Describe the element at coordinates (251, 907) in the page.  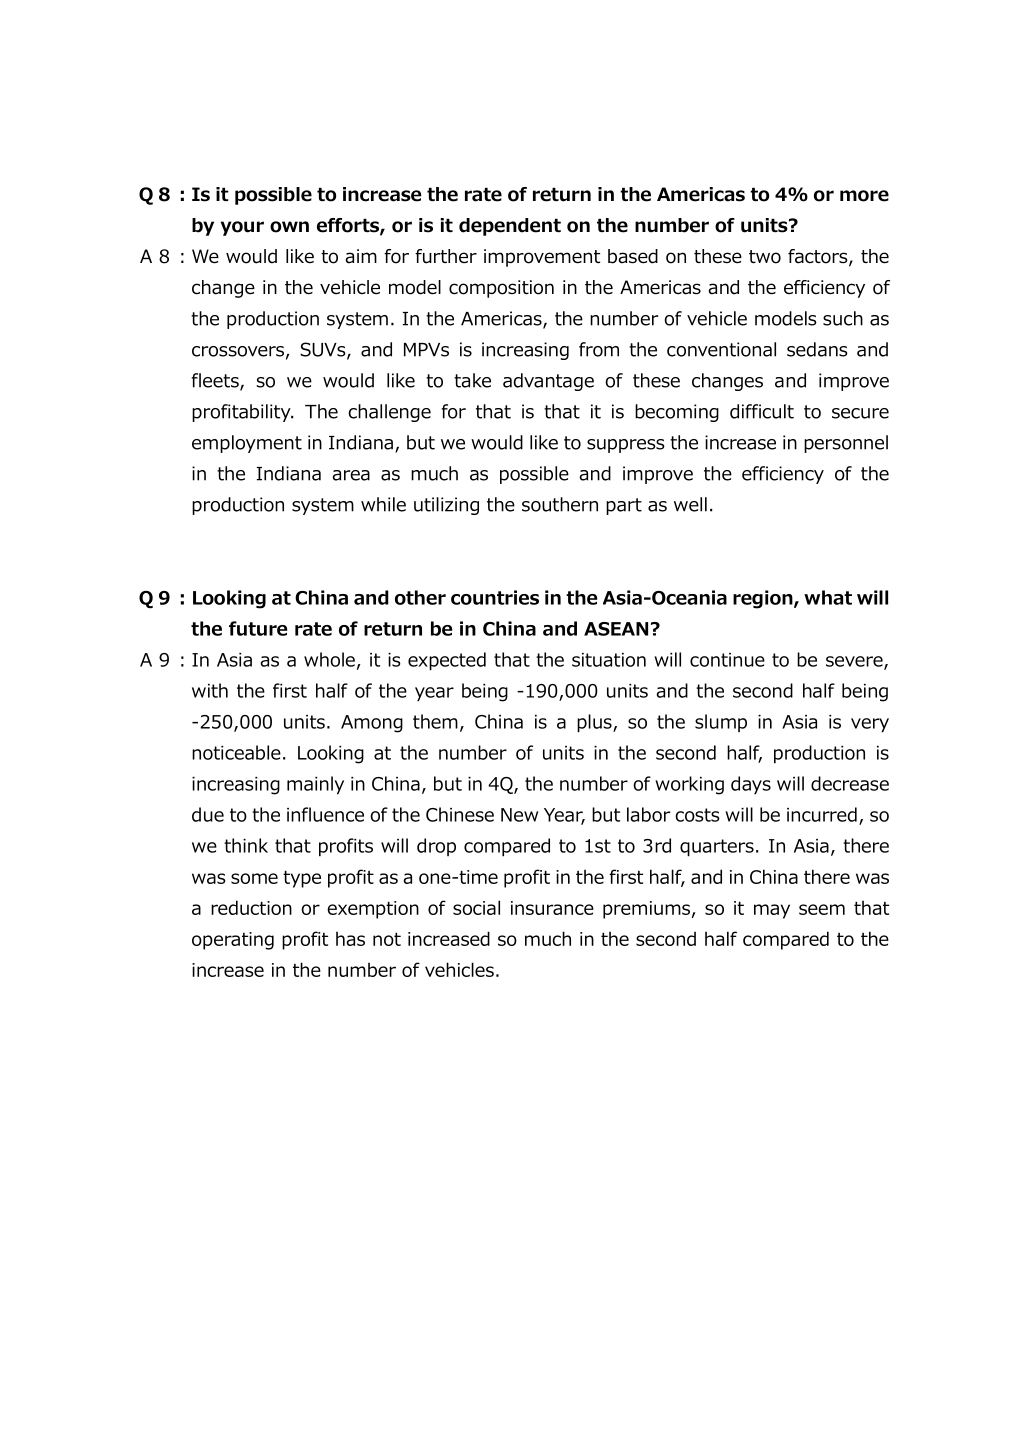
I see `reduction` at that location.
